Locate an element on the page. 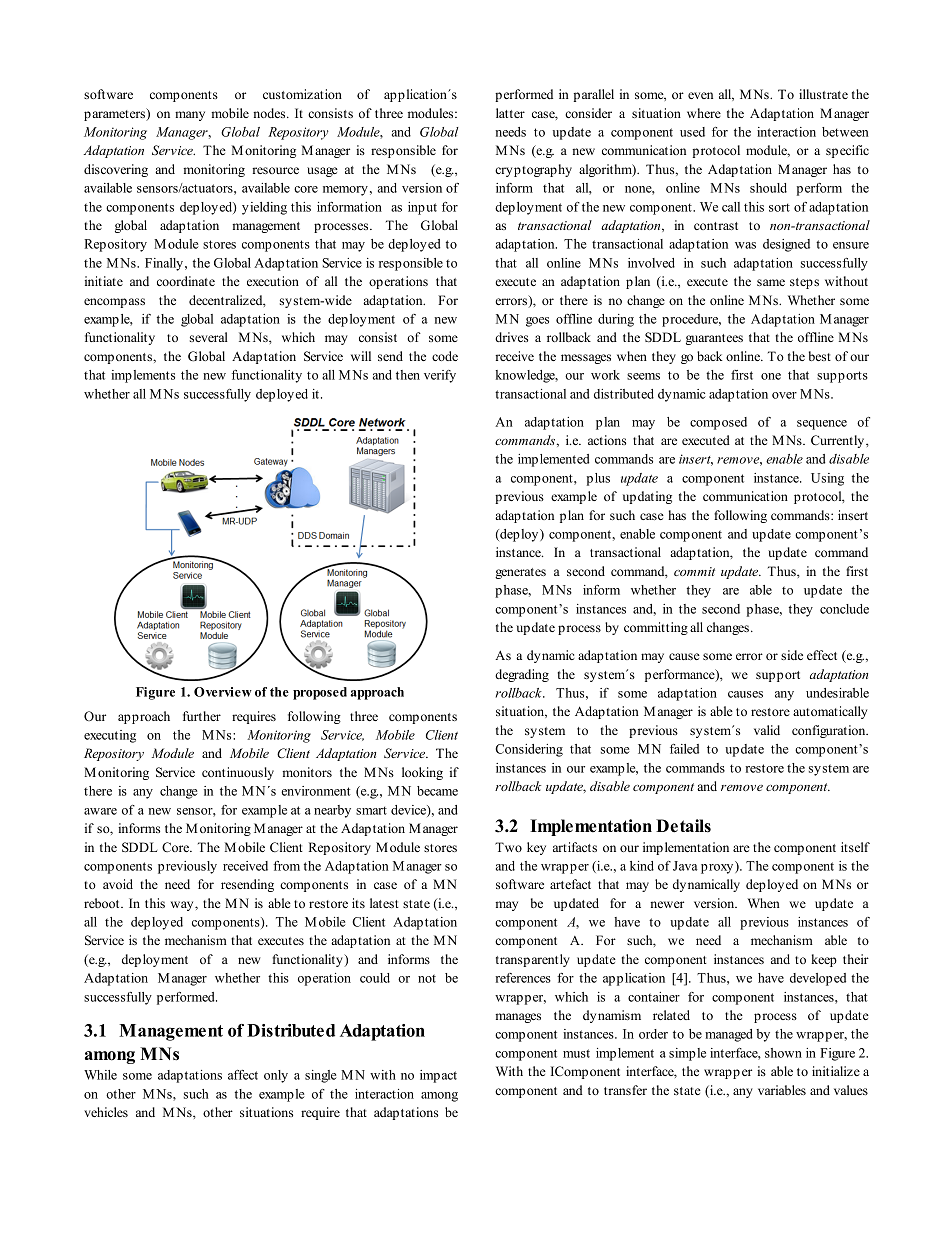 Image resolution: width=952 pixels, height=1233 pixels. conclude is located at coordinates (844, 609).
